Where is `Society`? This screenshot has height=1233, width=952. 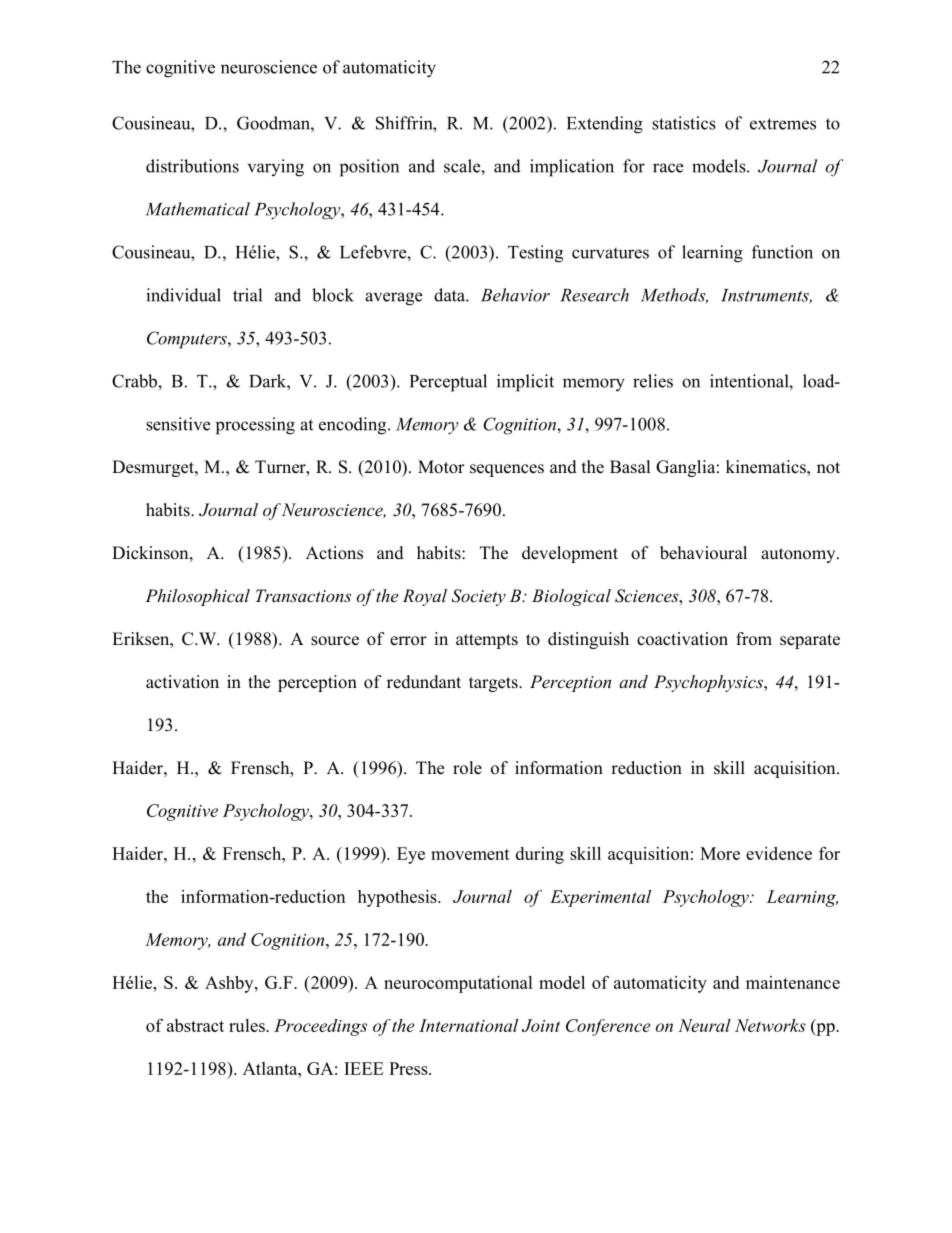
Society is located at coordinates (479, 597).
